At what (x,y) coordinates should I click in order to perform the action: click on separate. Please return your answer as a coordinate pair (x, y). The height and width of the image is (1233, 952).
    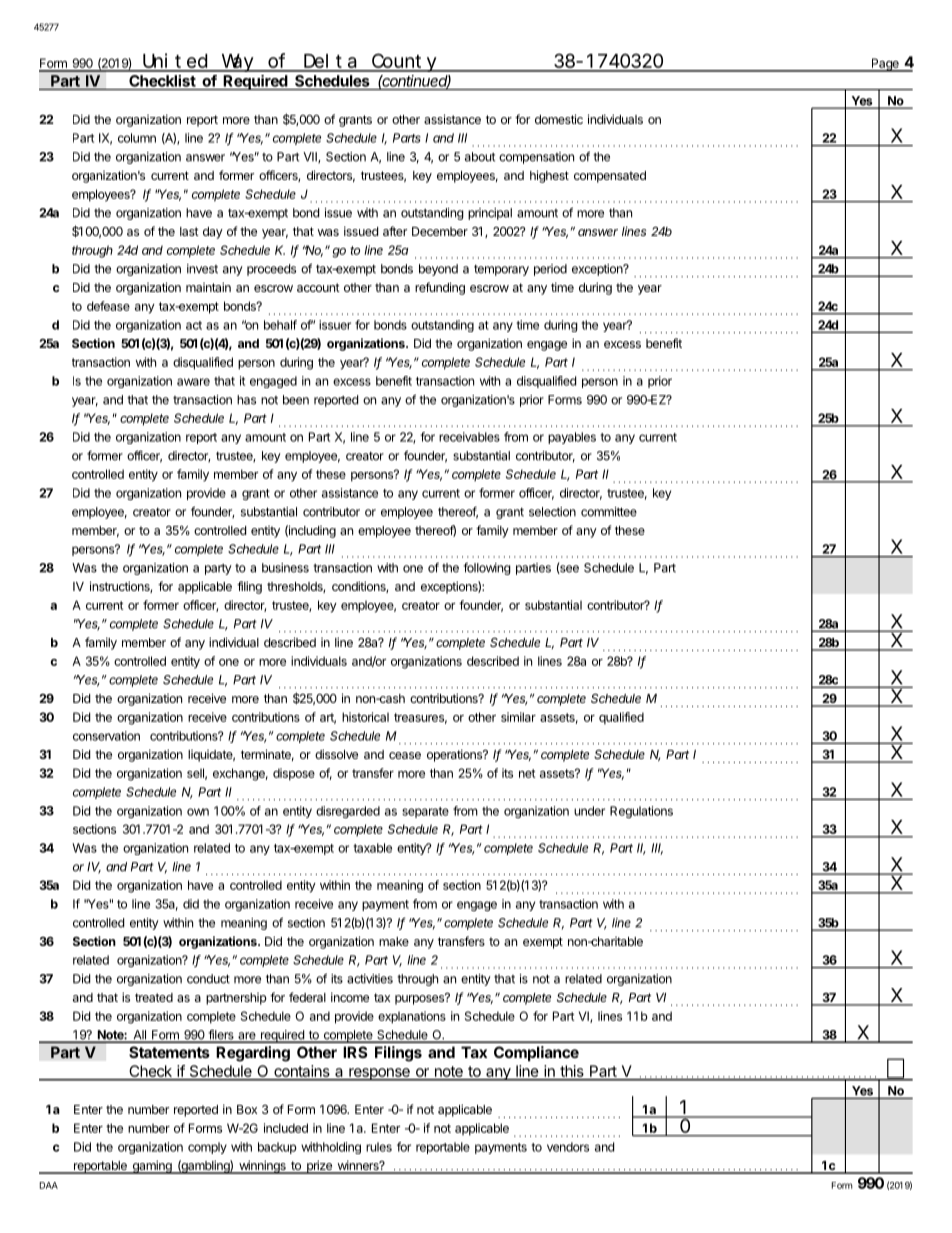
    Looking at the image, I should click on (425, 812).
